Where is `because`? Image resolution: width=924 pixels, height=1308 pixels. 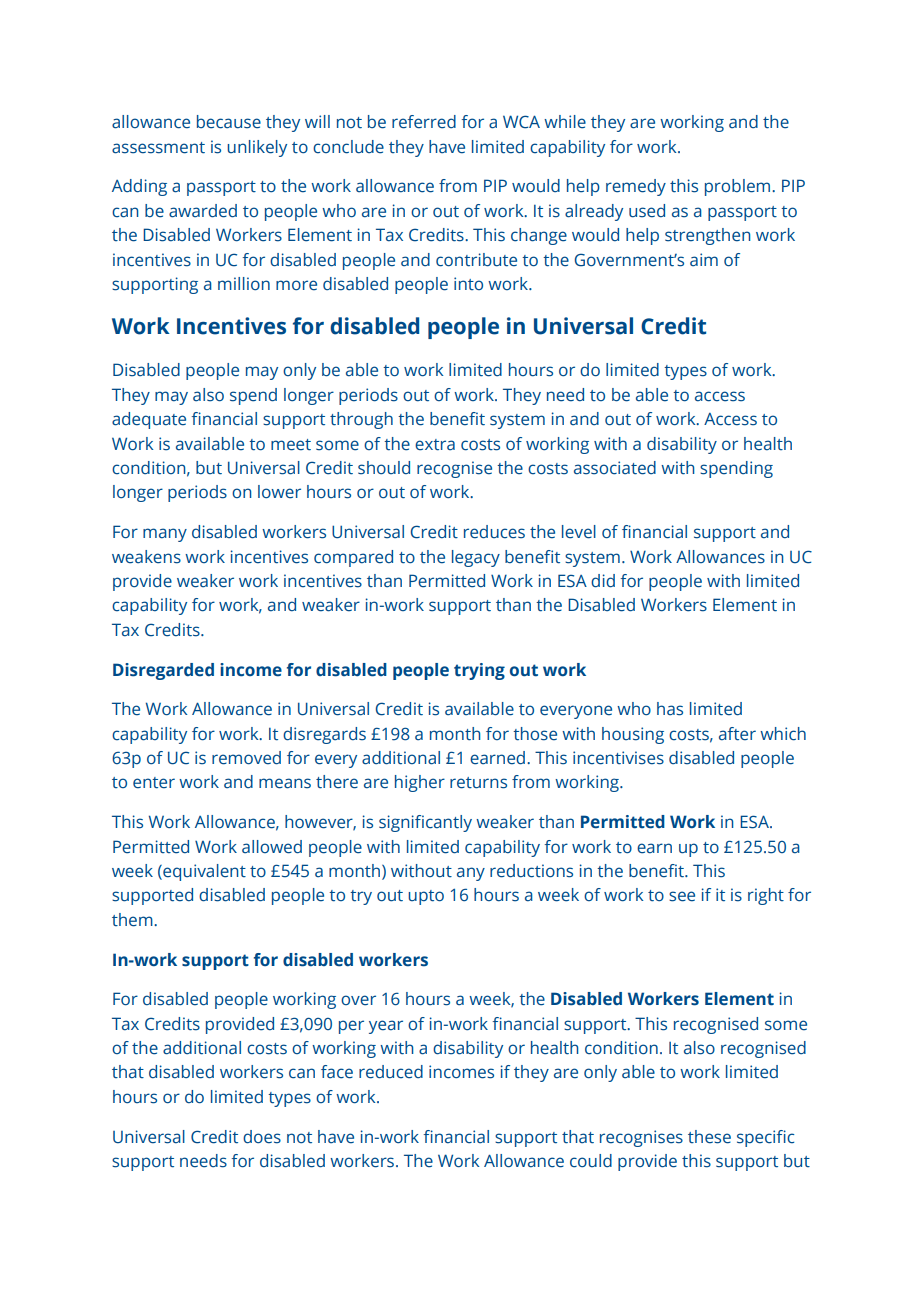 because is located at coordinates (229, 122).
